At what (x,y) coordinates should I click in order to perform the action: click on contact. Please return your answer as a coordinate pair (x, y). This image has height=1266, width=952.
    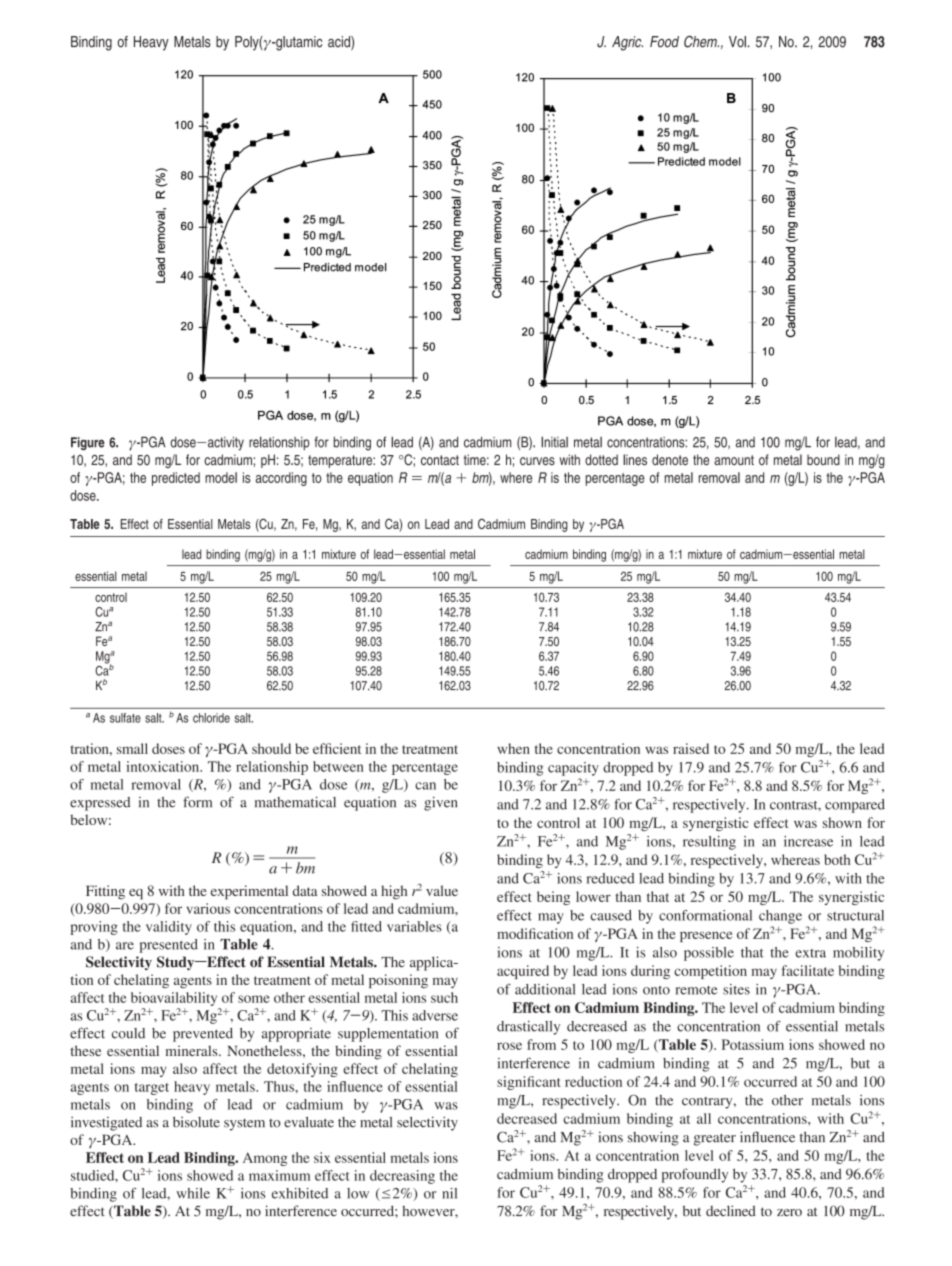
    Looking at the image, I should click on (440, 460).
